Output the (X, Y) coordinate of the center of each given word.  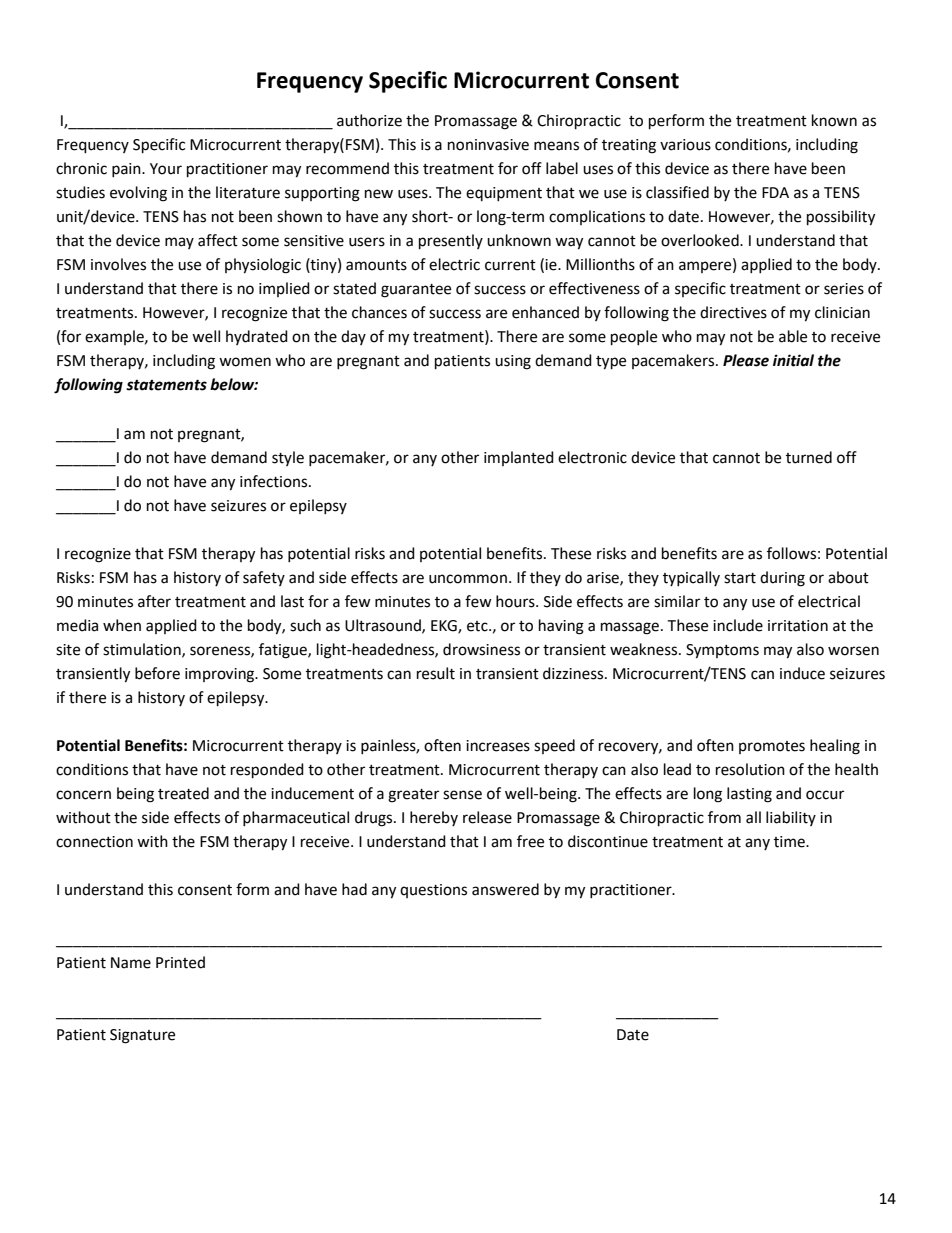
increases (498, 746)
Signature (142, 1036)
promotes (772, 747)
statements (166, 385)
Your (166, 169)
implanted (519, 458)
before (157, 673)
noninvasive (488, 145)
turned (809, 457)
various (685, 145)
